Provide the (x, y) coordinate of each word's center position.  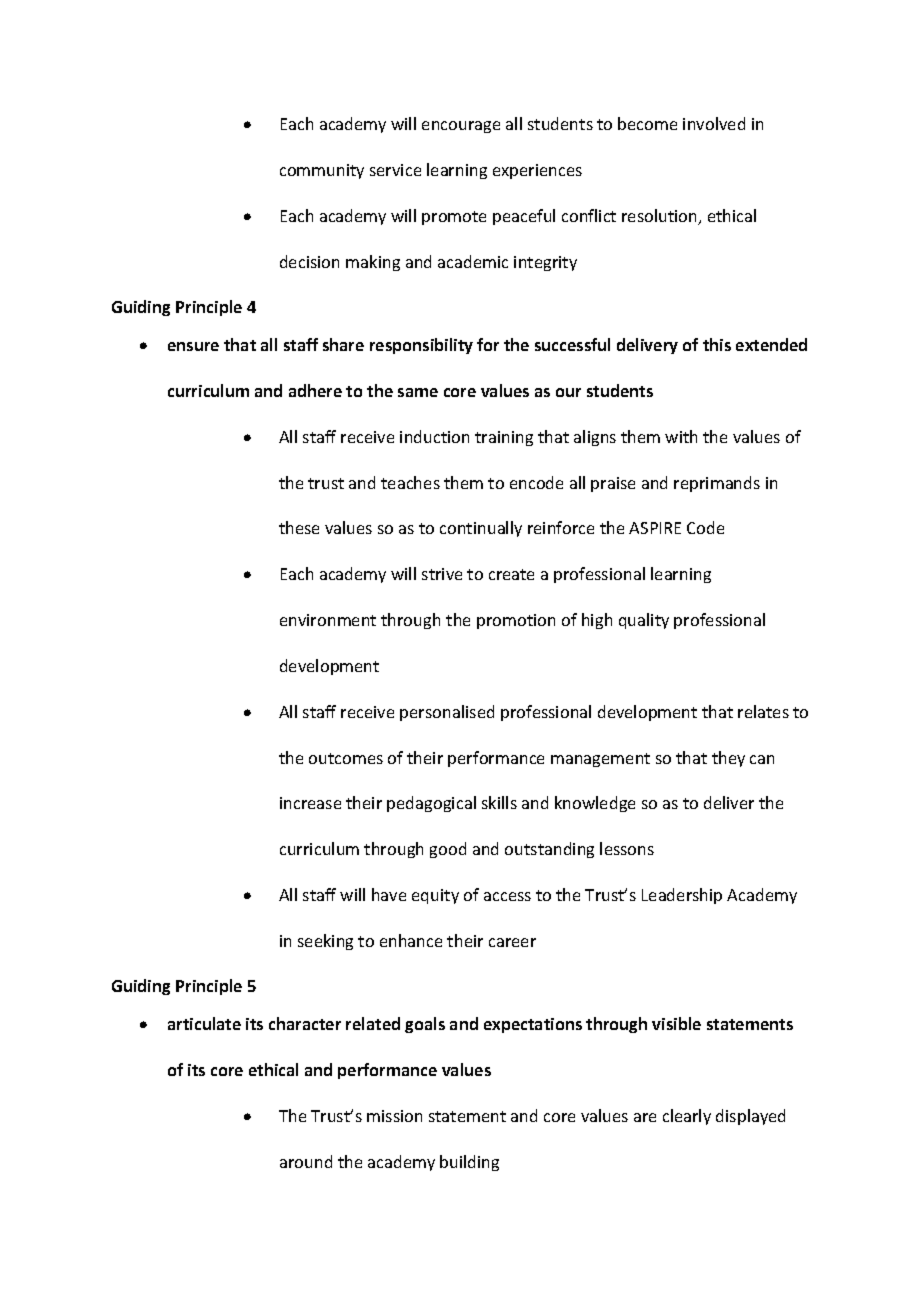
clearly (687, 1117)
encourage (461, 127)
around (306, 1161)
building (469, 1163)
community (322, 171)
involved (714, 123)
